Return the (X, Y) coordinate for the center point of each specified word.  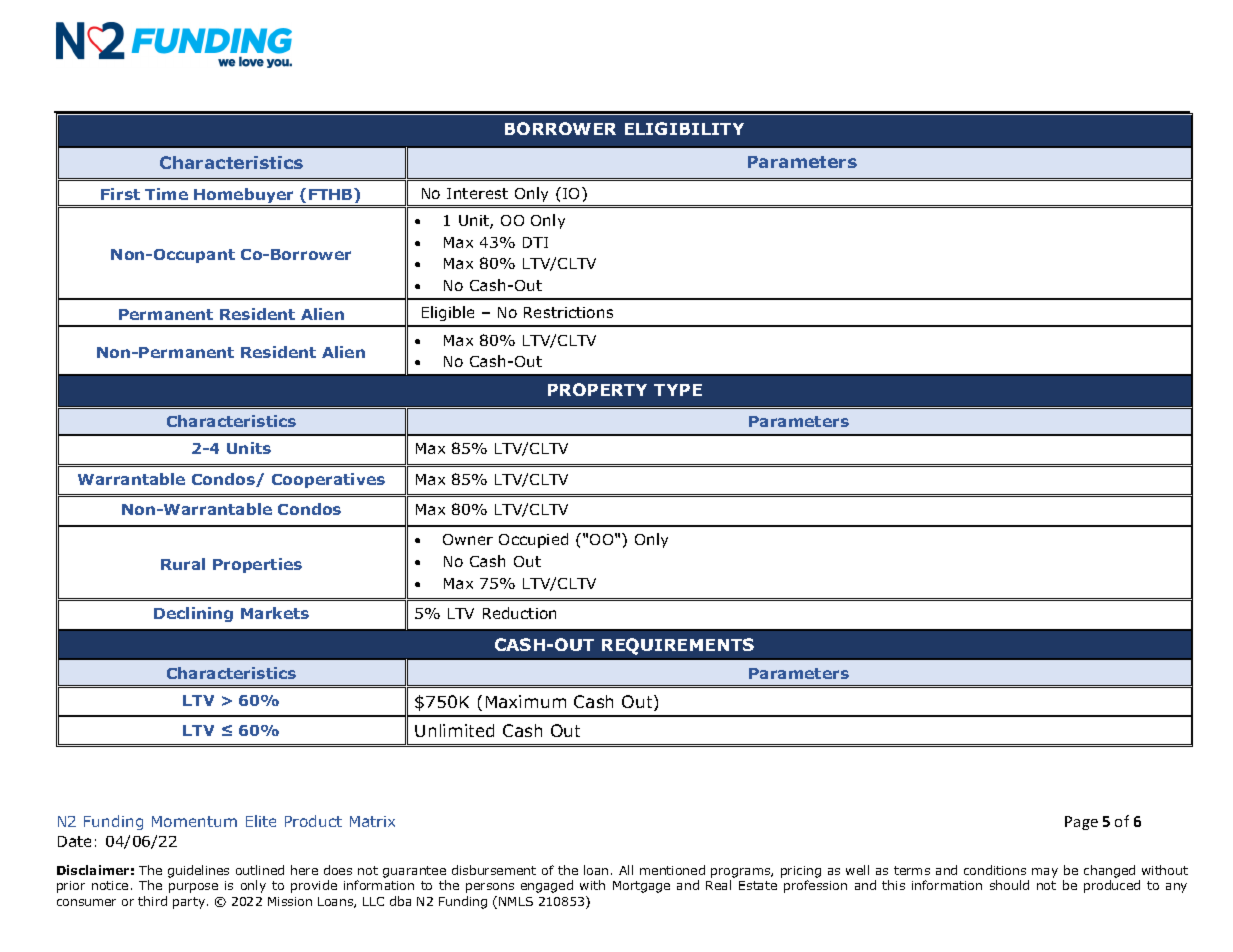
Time (166, 194)
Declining (193, 614)
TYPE (678, 390)
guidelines (198, 871)
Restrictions (568, 312)
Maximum (526, 701)
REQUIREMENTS (678, 646)
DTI (535, 242)
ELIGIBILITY (684, 128)
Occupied (533, 540)
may (1045, 873)
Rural (183, 564)
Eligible (448, 313)
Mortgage (641, 887)
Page (1081, 823)
